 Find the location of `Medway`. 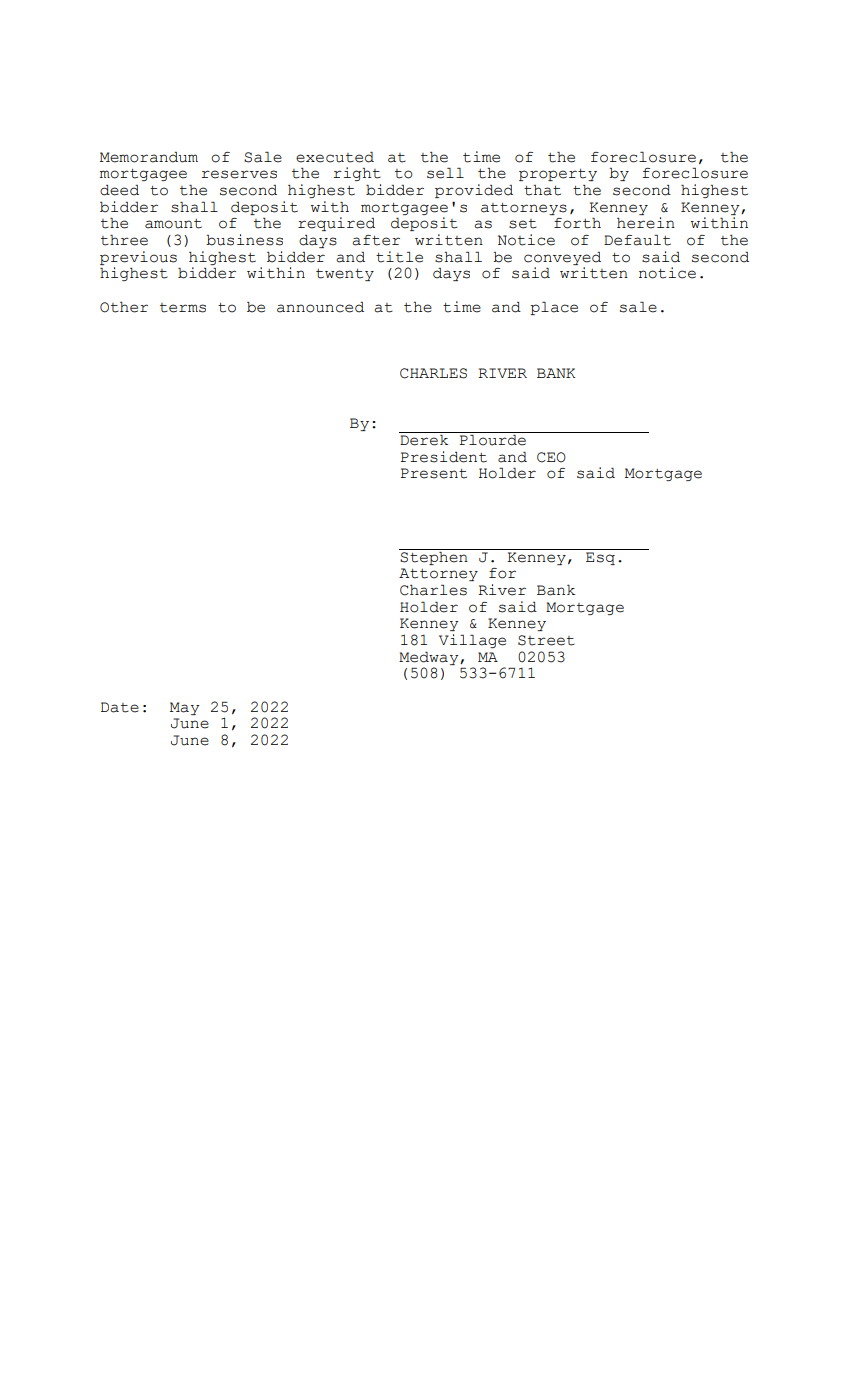

Medway is located at coordinates (430, 658).
